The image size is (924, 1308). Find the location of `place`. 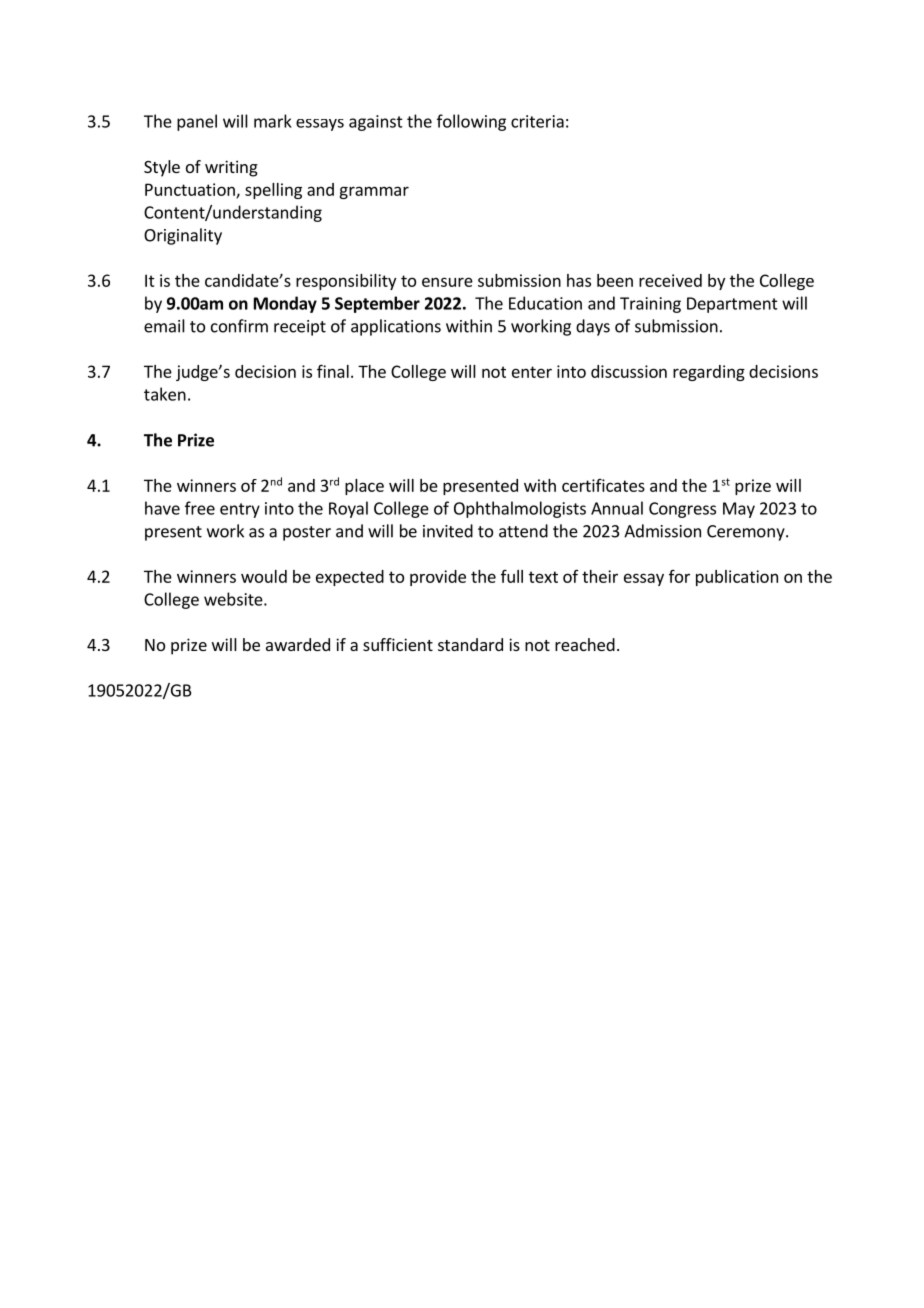

place is located at coordinates (364, 487).
